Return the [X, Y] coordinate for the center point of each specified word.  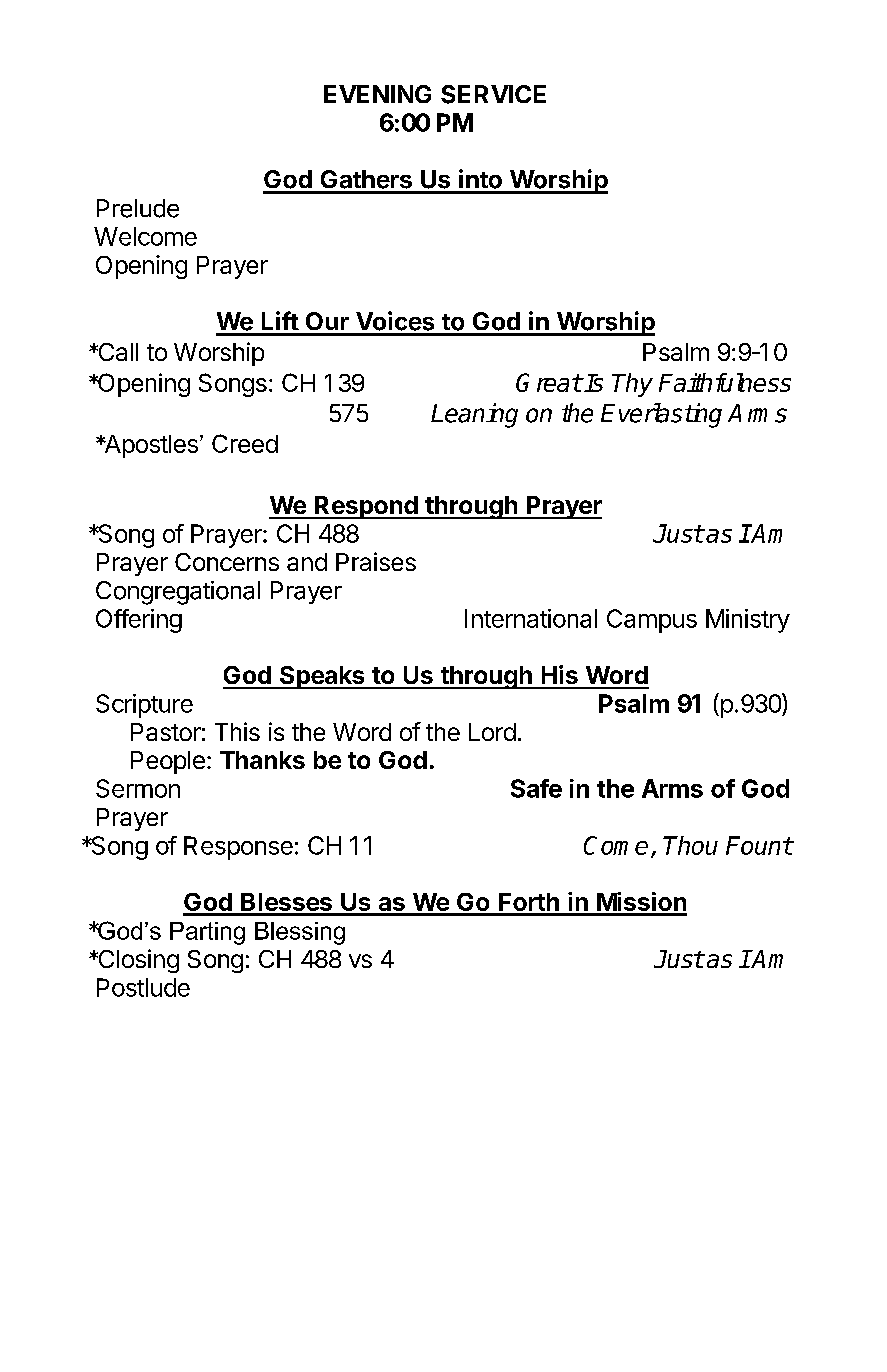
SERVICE [493, 94]
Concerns [227, 562]
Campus [652, 621]
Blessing [300, 933]
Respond [366, 507]
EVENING [377, 94]
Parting [207, 933]
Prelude [138, 208]
